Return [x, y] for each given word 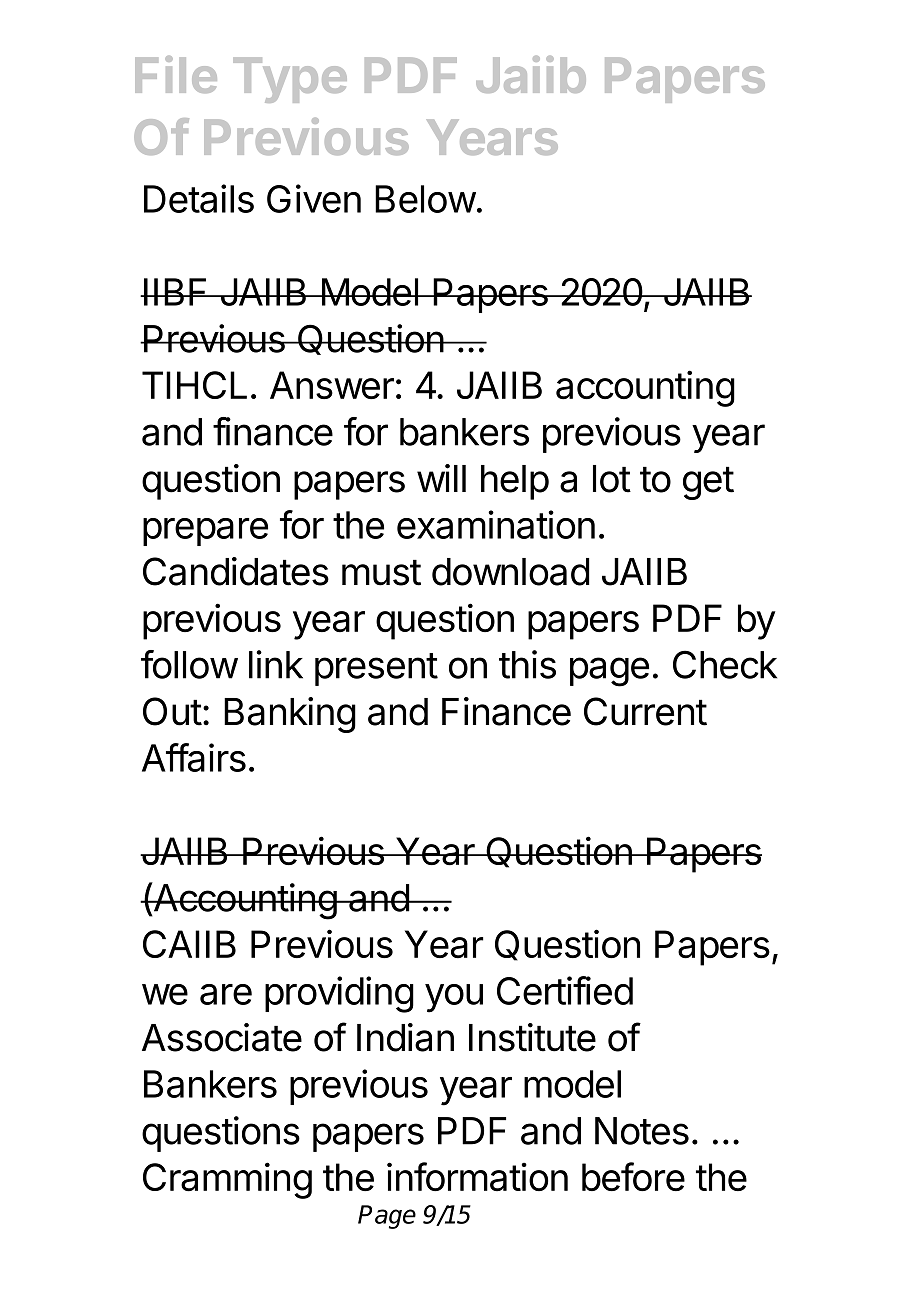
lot [612, 479]
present [376, 669]
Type [290, 80]
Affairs [194, 757]
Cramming [227, 1180]
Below [425, 199]
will [441, 478]
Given [314, 198]
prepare [205, 532]
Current [645, 711]
